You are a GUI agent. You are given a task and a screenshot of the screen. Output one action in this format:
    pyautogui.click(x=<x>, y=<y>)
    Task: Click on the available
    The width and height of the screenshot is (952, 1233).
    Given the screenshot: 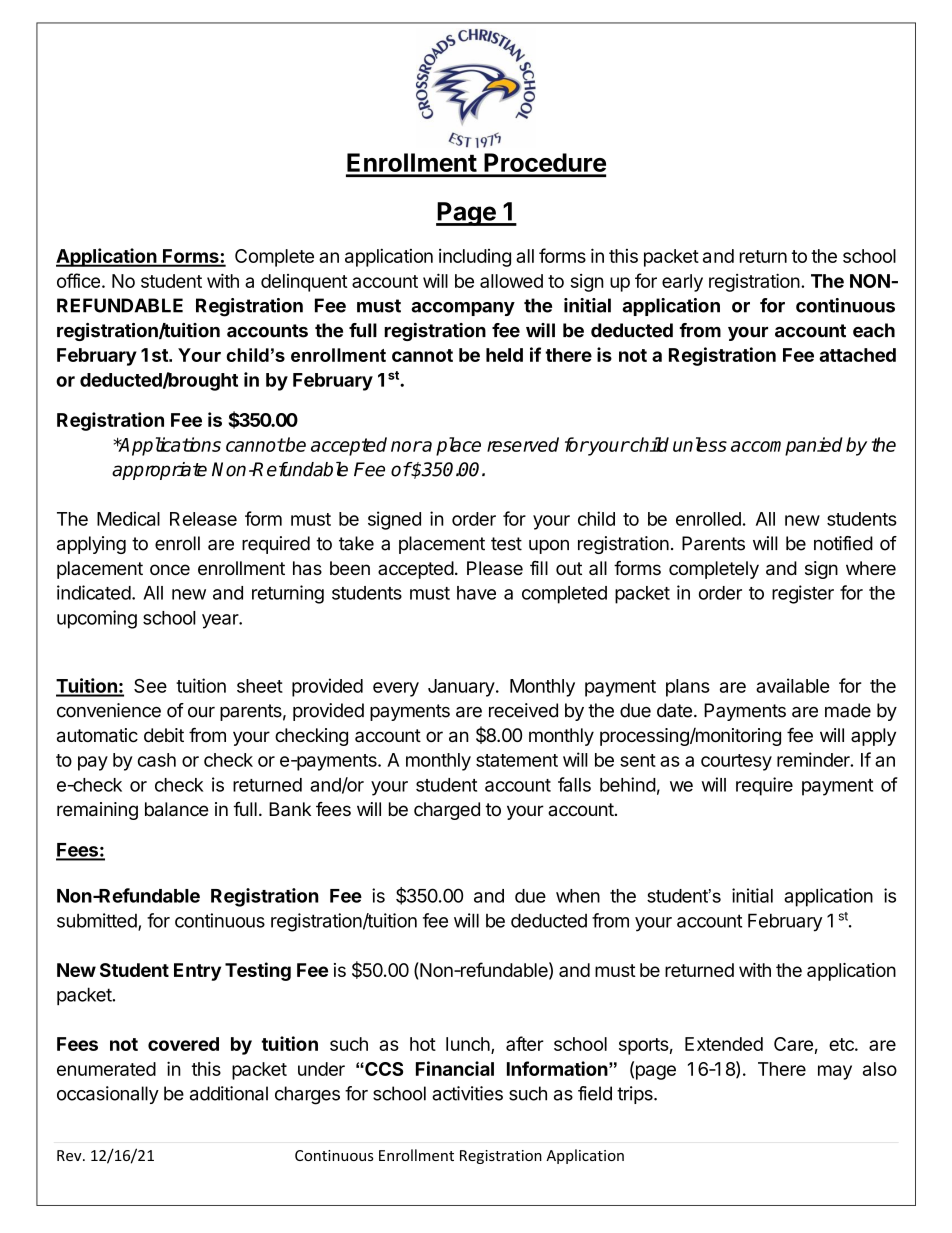 What is the action you would take?
    pyautogui.click(x=793, y=685)
